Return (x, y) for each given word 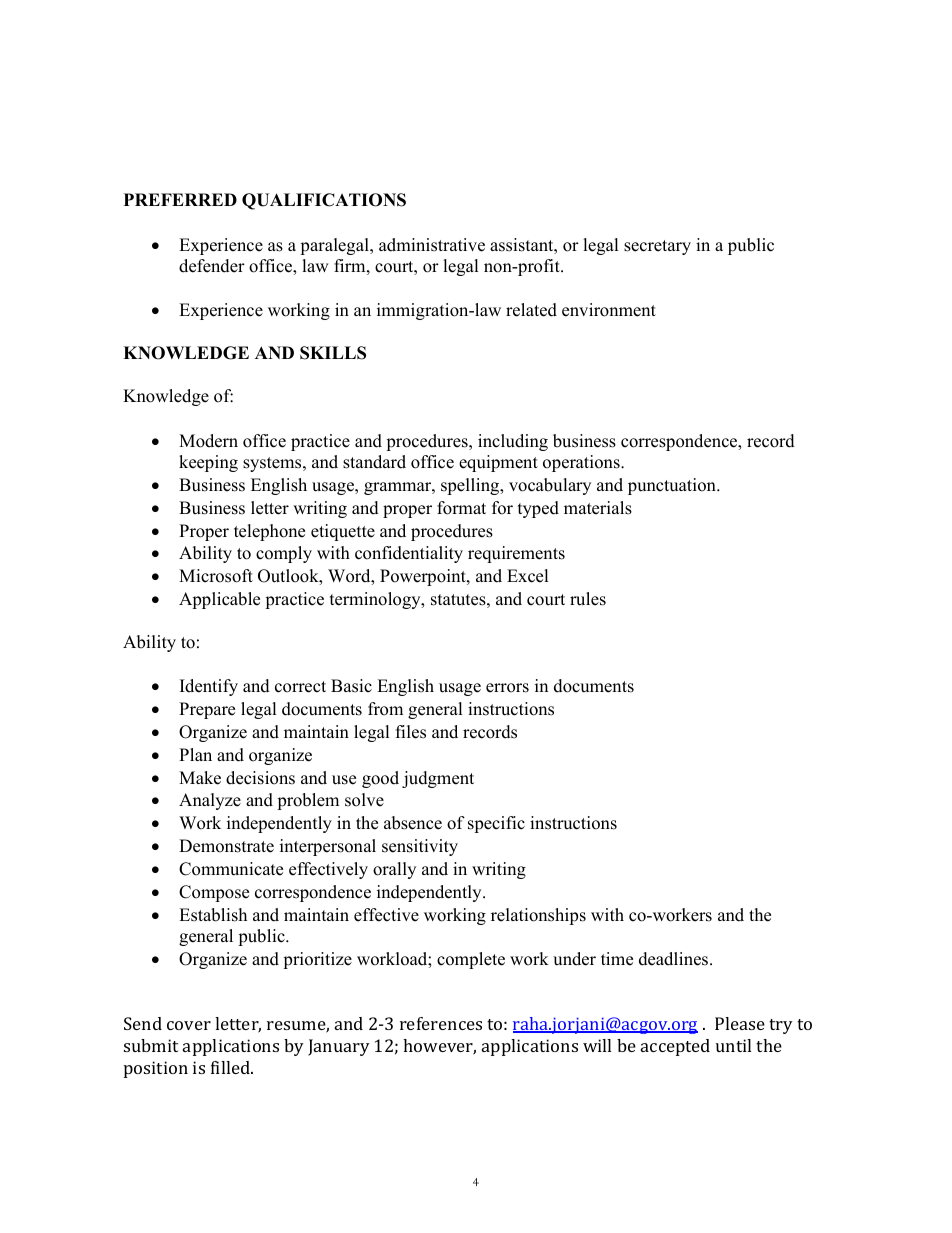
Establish (213, 915)
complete (471, 960)
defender (212, 266)
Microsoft (216, 576)
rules (588, 599)
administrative (432, 245)
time (617, 959)
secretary (657, 247)
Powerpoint (424, 577)
